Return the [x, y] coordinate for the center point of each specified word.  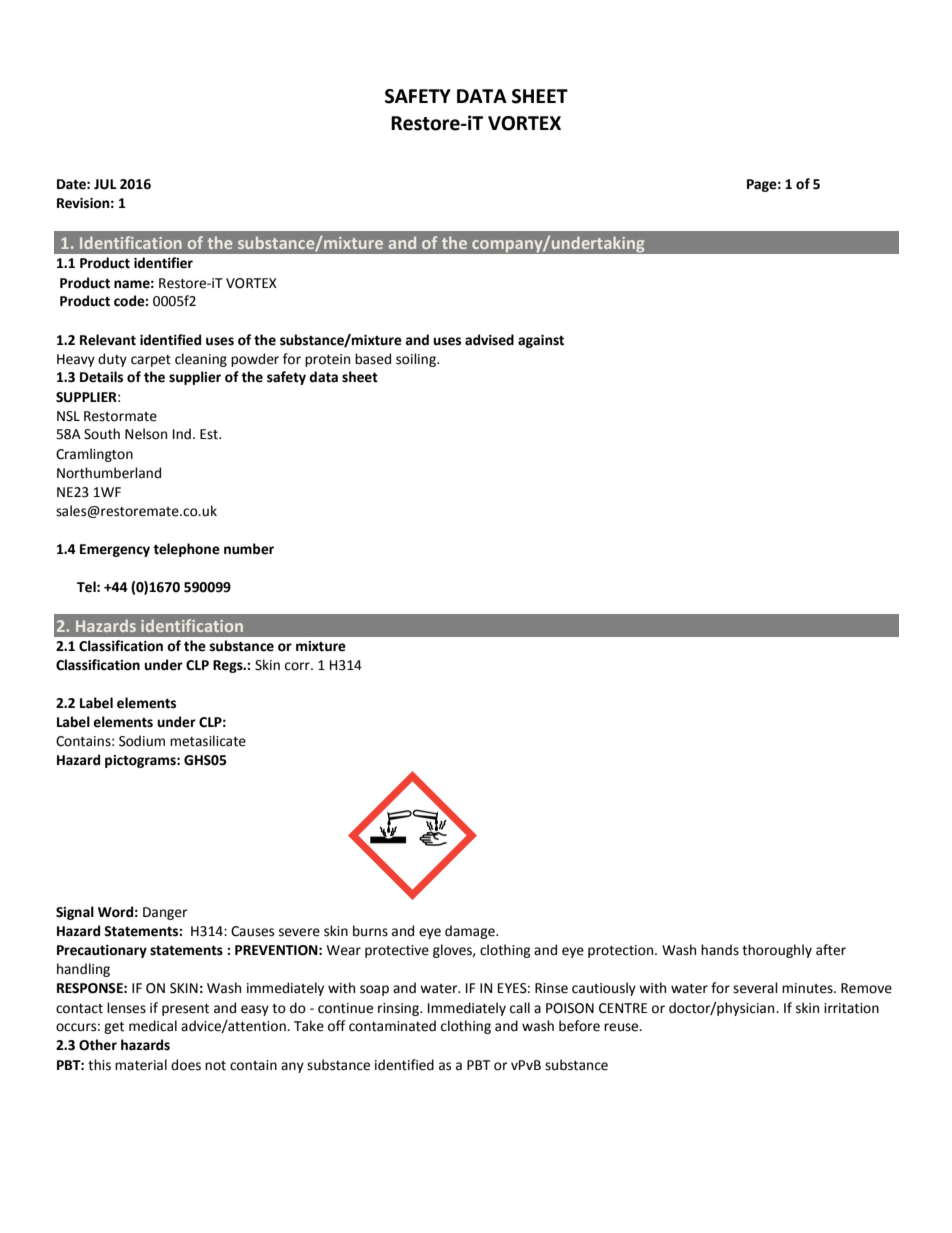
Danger [165, 913]
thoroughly [777, 951]
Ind [182, 434]
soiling [417, 360]
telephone [186, 550]
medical [153, 1026]
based [373, 359]
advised [489, 340]
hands [720, 950]
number [249, 549]
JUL [105, 184]
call [520, 1008]
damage [471, 932]
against [541, 341]
